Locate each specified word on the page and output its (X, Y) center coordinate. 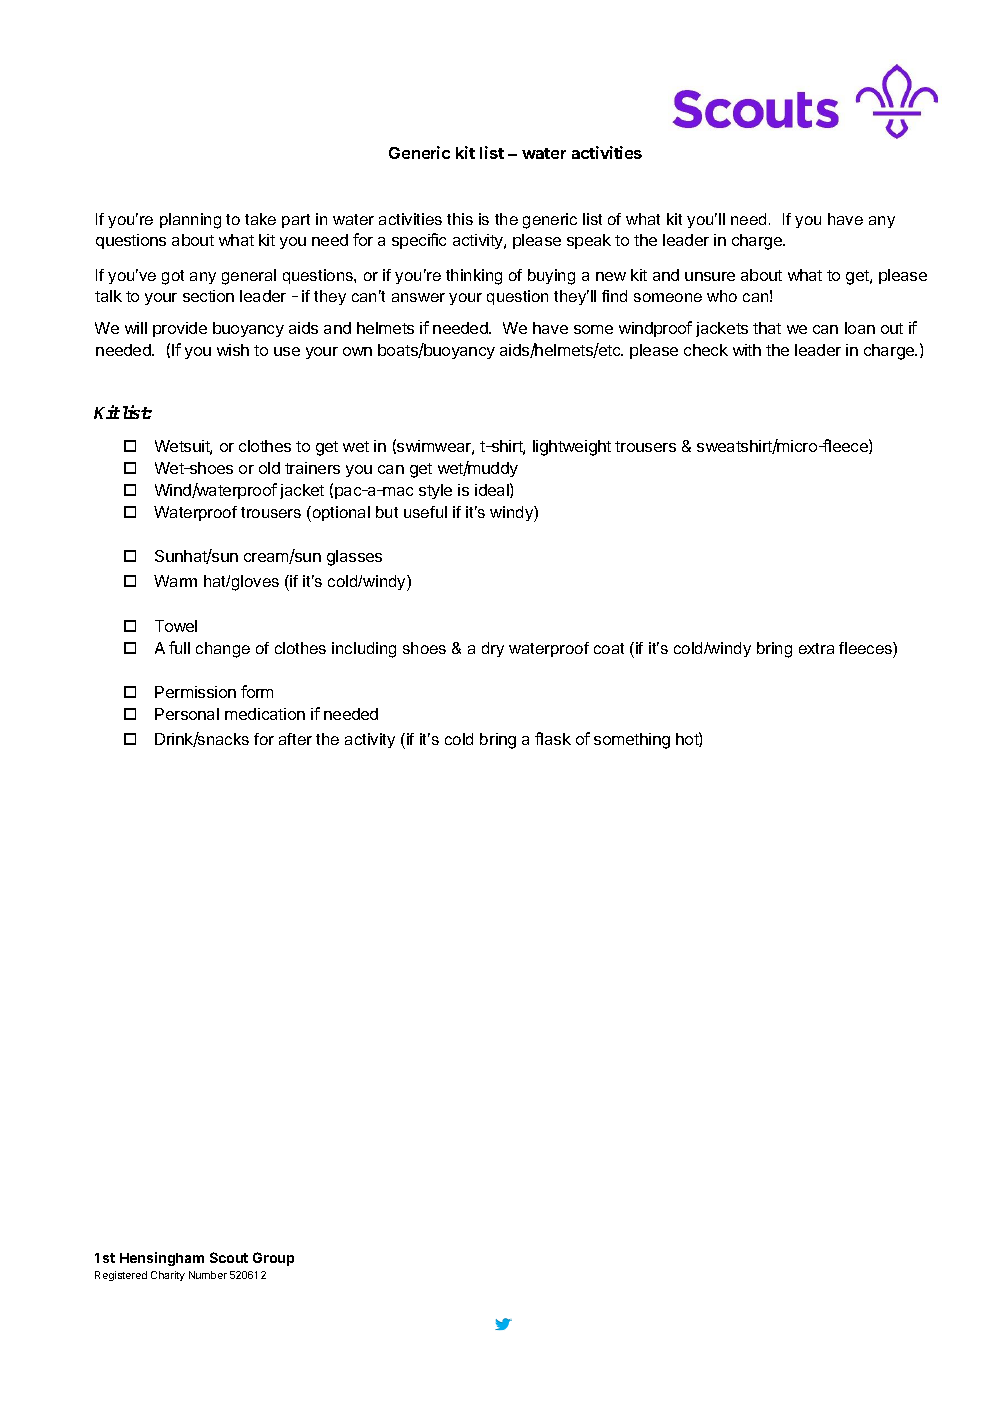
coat (609, 648)
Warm (175, 581)
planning (190, 221)
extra (816, 648)
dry (493, 649)
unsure (710, 276)
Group (273, 1259)
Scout (229, 1257)
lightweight (572, 448)
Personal (187, 714)
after (295, 739)
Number (208, 1275)
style (435, 491)
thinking (474, 277)
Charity (168, 1276)
